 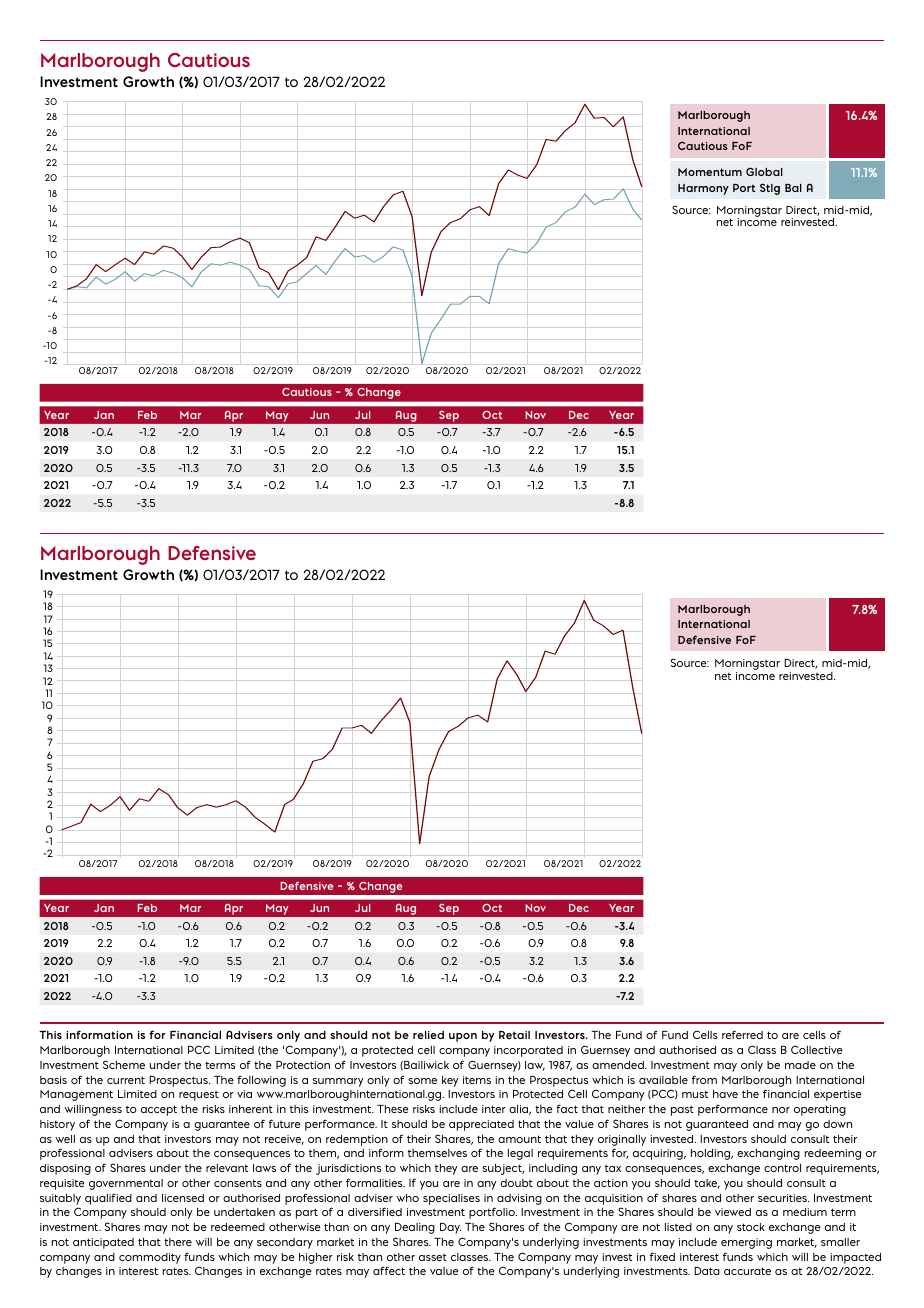 What do you see at coordinates (710, 172) in the image?
I see `Momentum` at bounding box center [710, 172].
